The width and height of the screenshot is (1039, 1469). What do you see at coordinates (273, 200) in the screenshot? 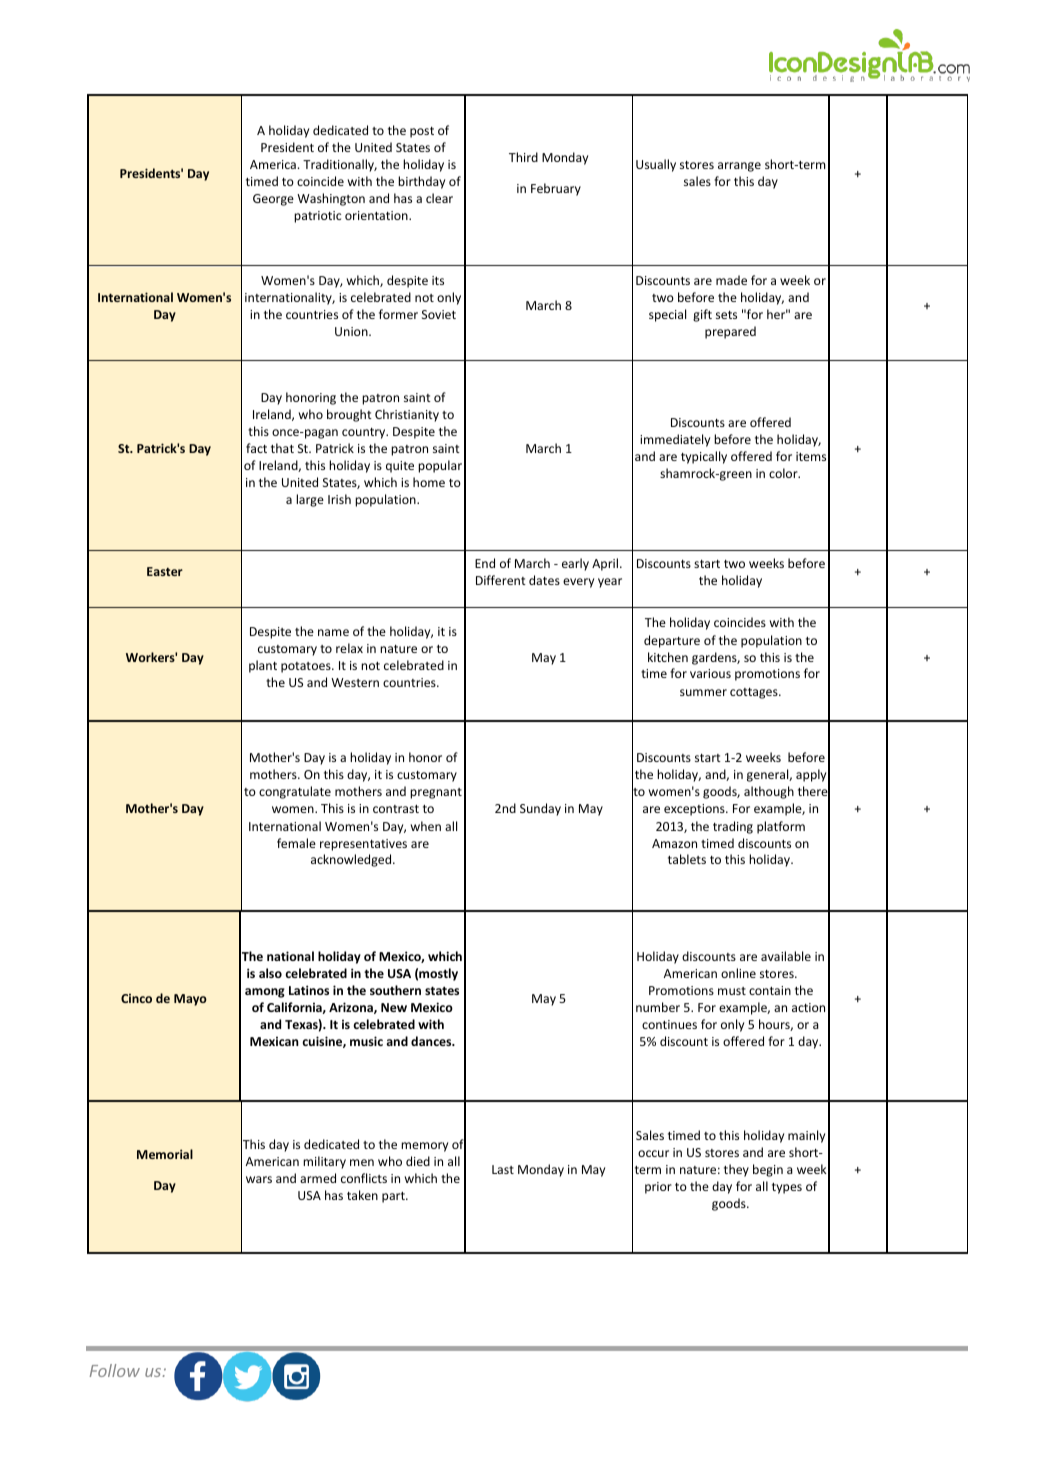
I see `George` at bounding box center [273, 200].
